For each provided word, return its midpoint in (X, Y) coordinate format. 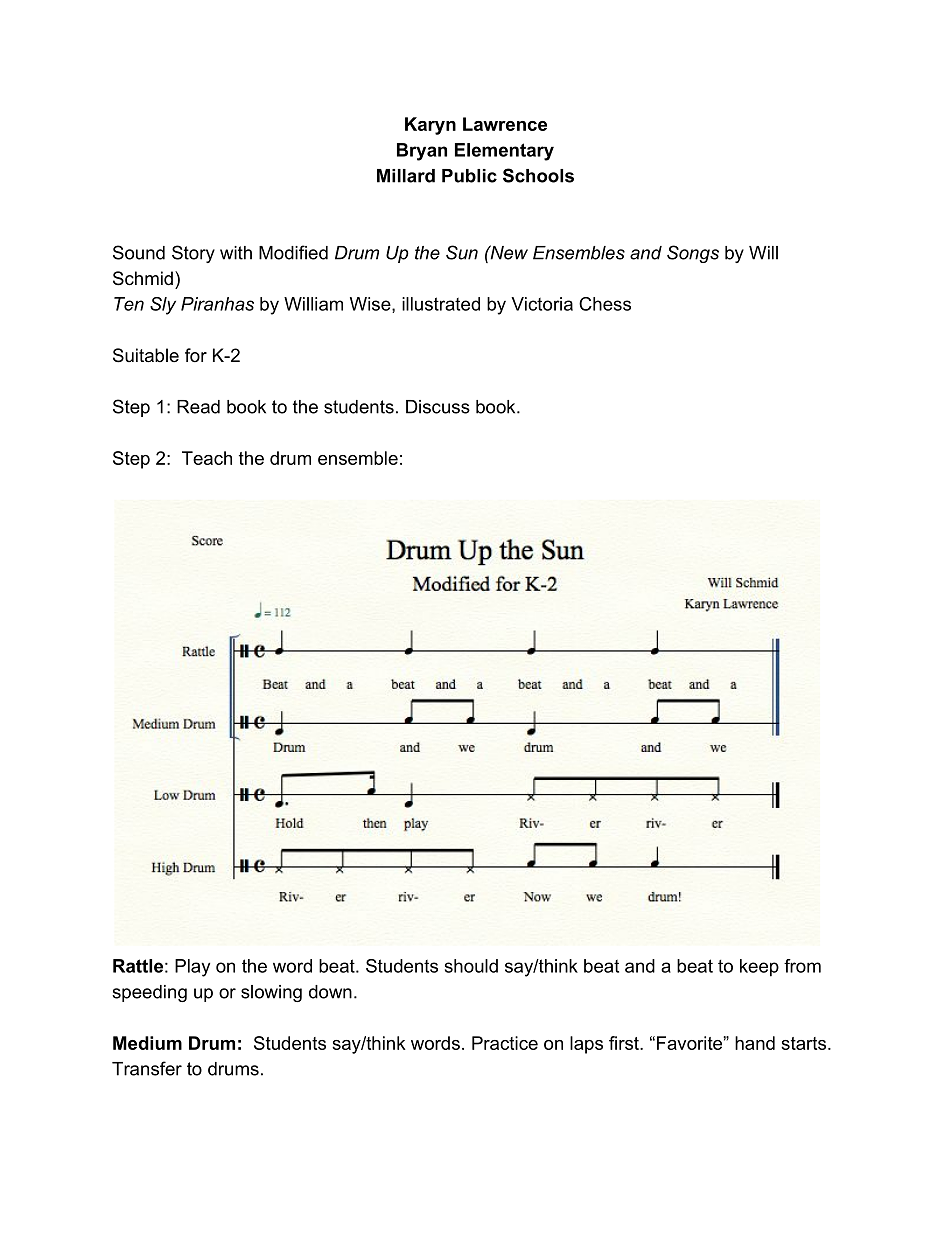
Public (469, 176)
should (471, 966)
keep (759, 968)
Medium (147, 1043)
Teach (207, 458)
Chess (605, 304)
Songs (693, 254)
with (236, 253)
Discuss (438, 407)
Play (192, 968)
